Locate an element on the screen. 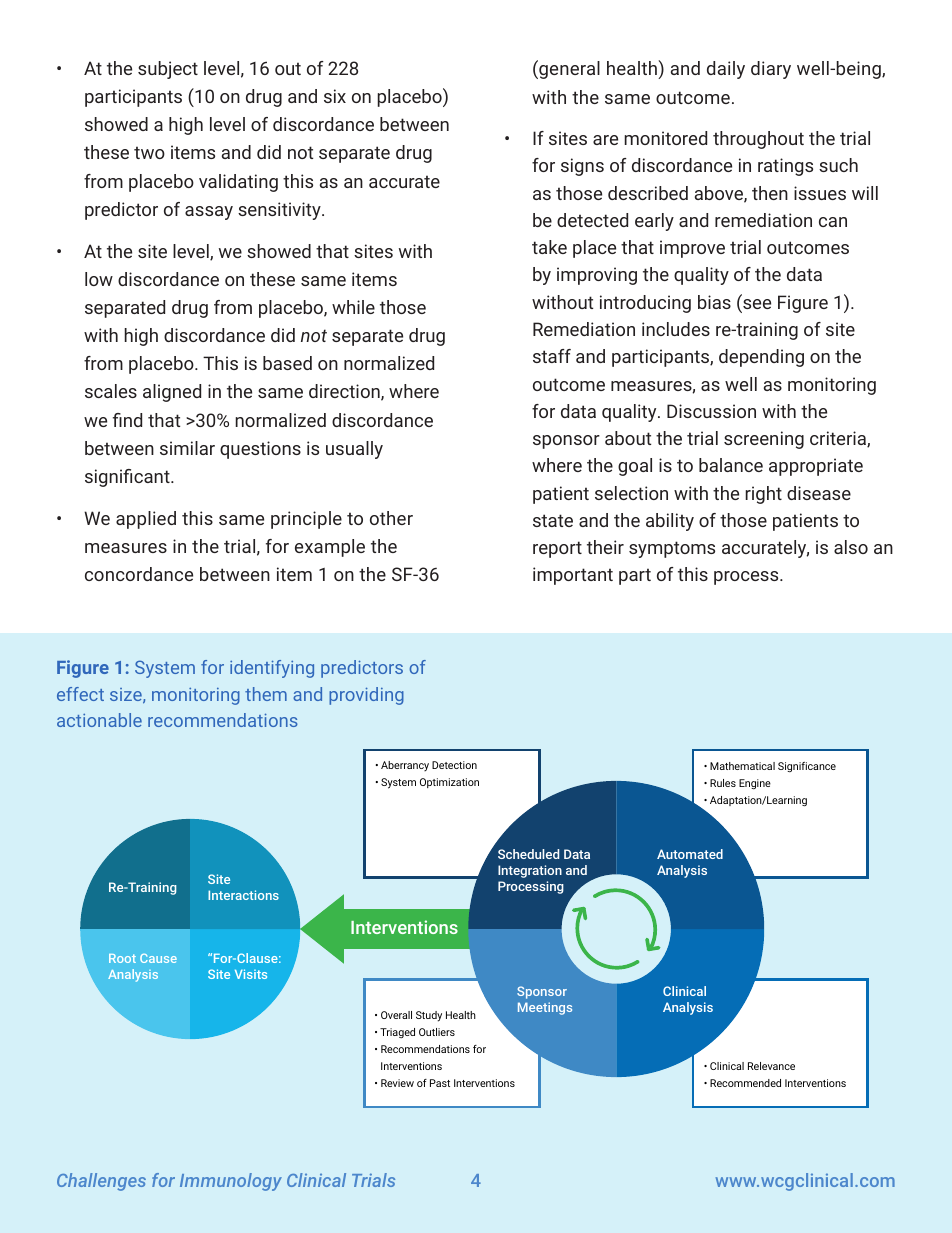  aligned is located at coordinates (172, 393).
